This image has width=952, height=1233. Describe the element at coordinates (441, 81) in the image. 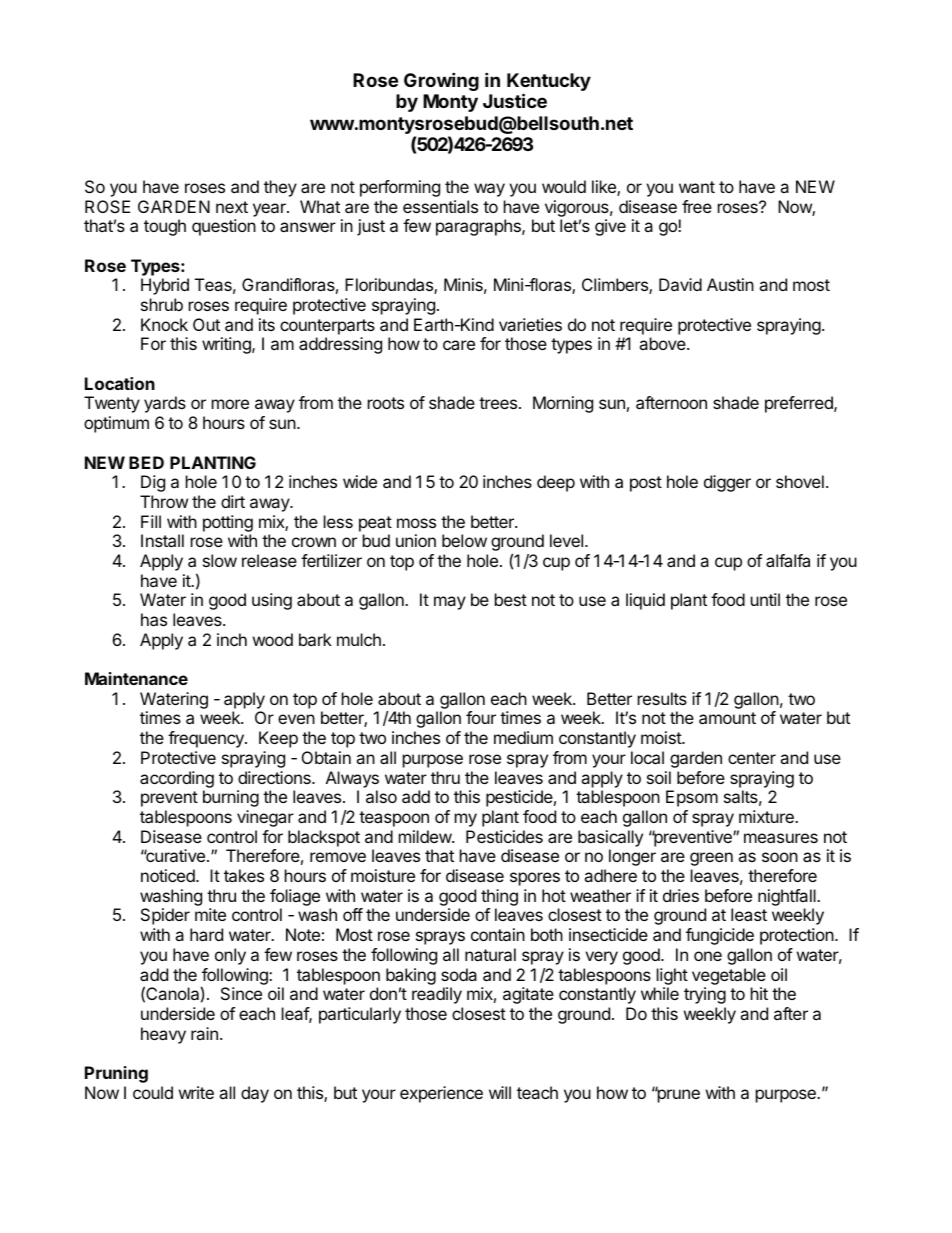

I see `Growing` at that location.
